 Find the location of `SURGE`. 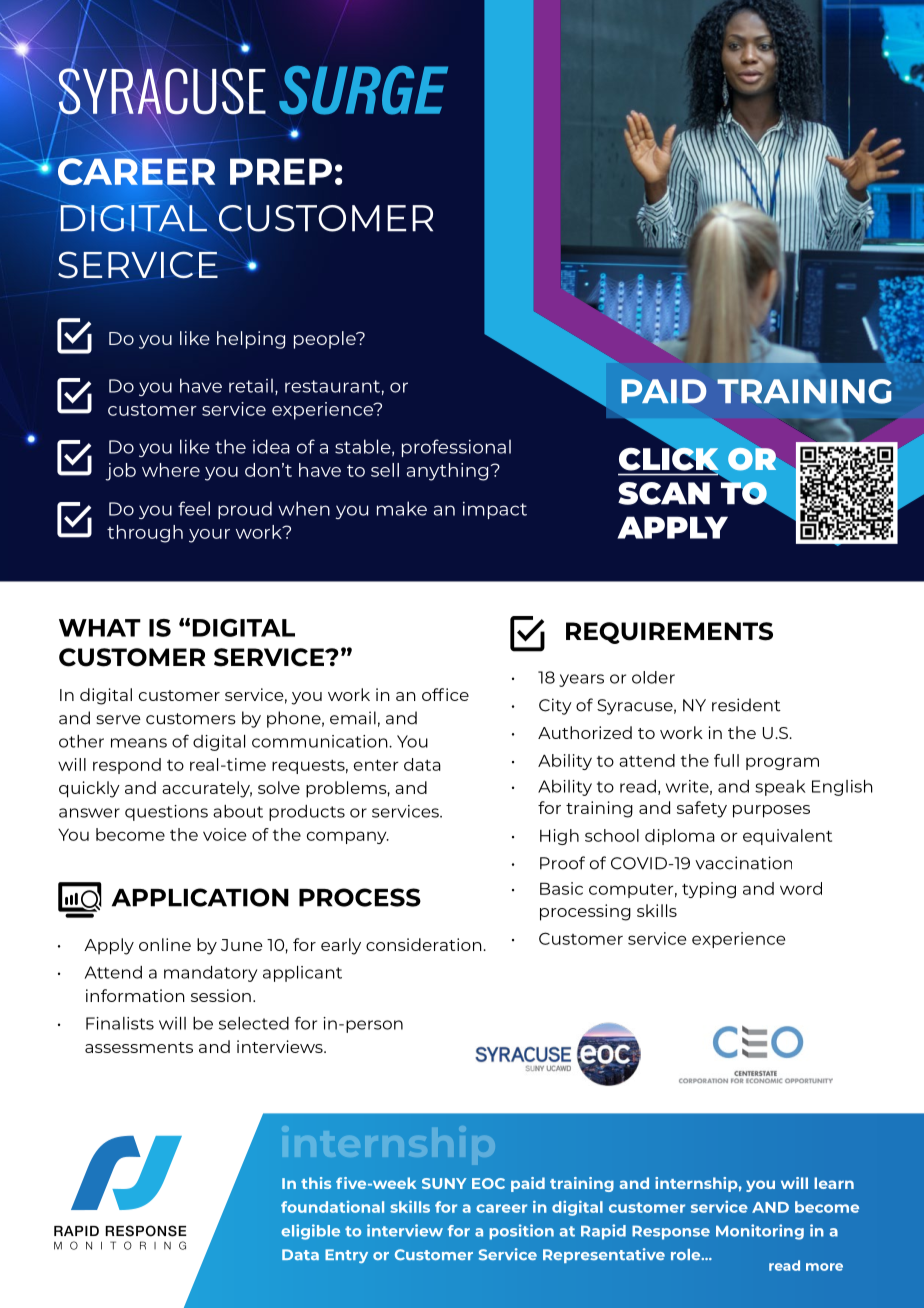

SURGE is located at coordinates (363, 90).
